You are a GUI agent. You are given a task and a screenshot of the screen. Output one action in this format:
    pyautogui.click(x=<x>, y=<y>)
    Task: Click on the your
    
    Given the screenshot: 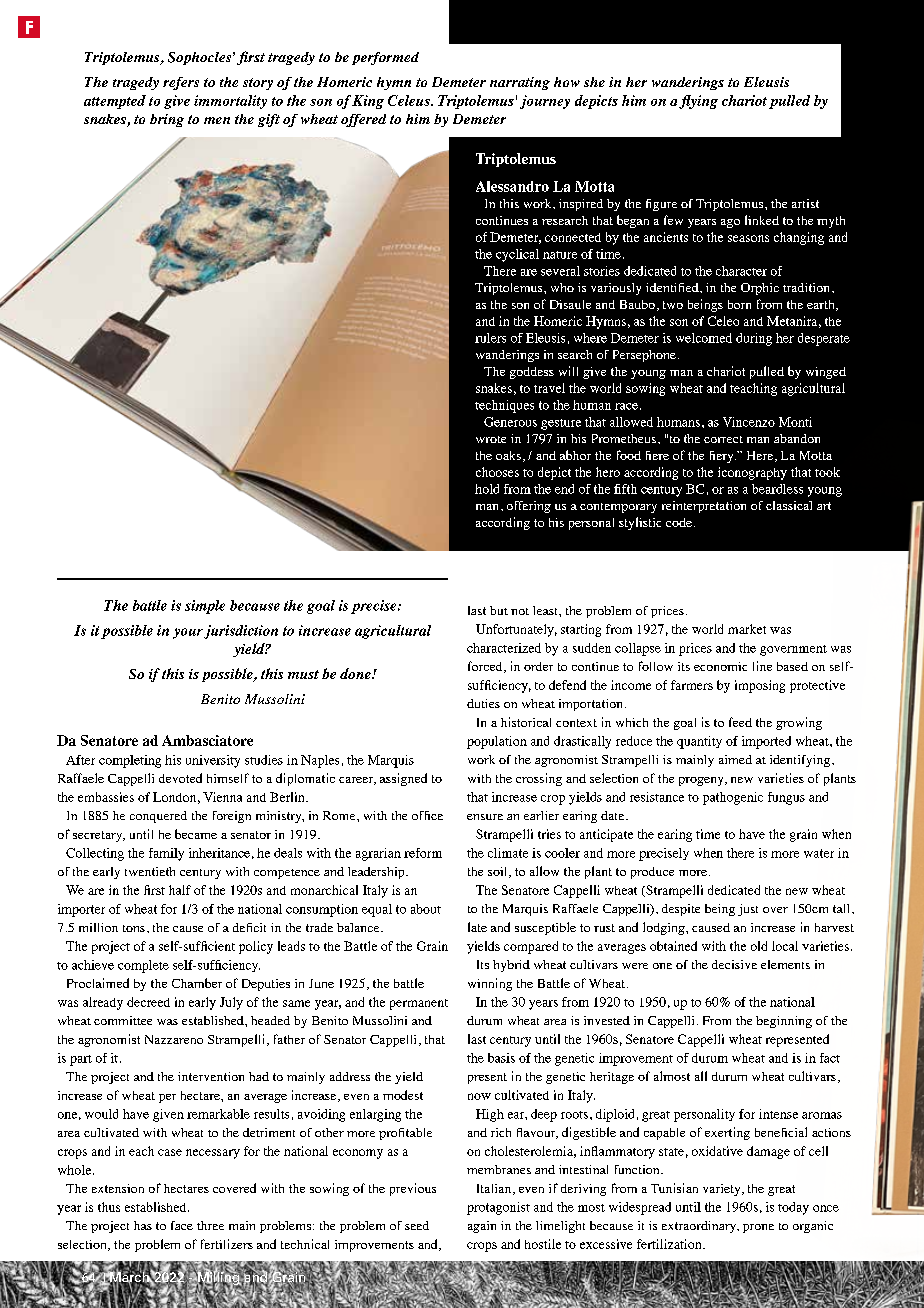 What is the action you would take?
    pyautogui.click(x=188, y=633)
